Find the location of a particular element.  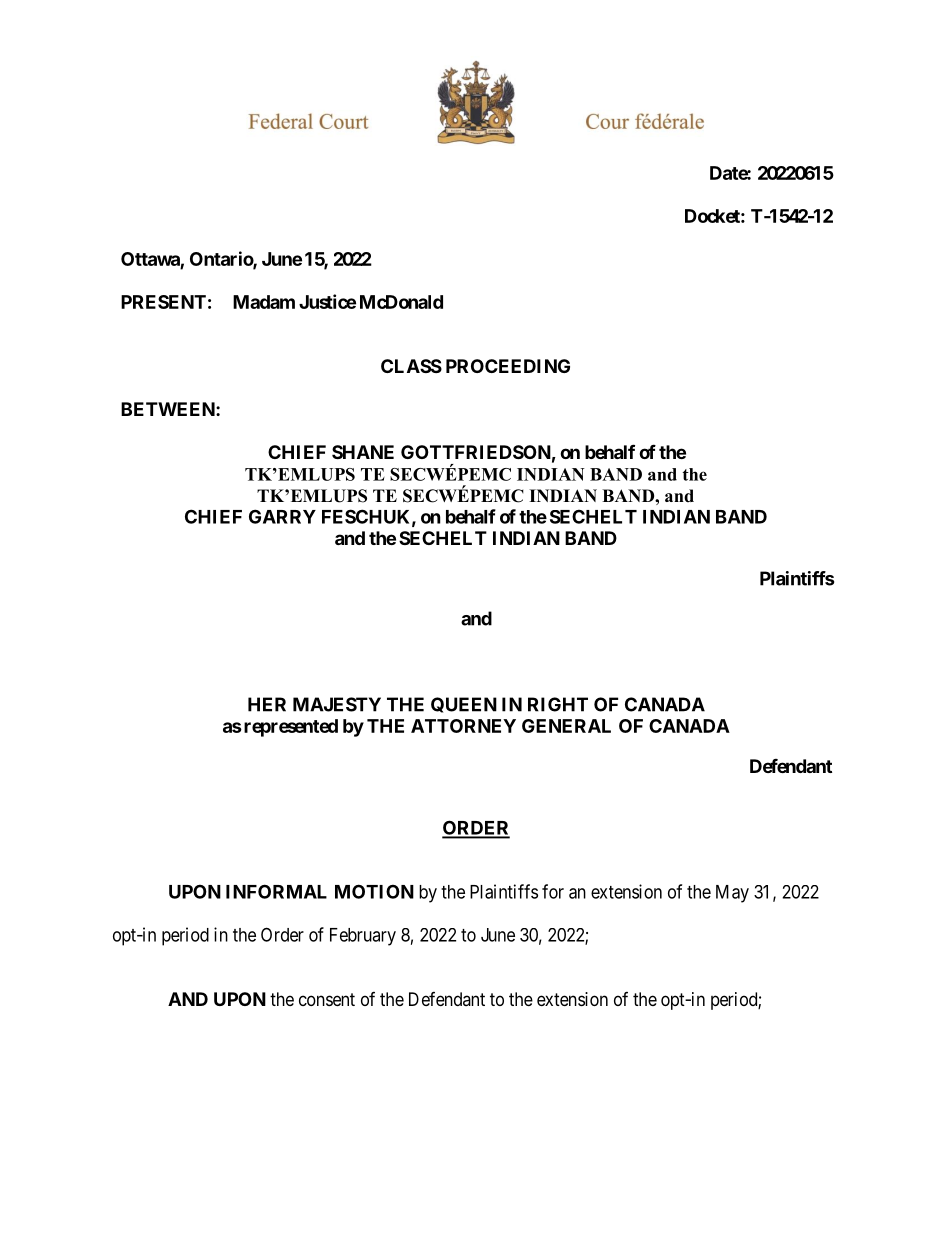

INFORMAL is located at coordinates (276, 891).
